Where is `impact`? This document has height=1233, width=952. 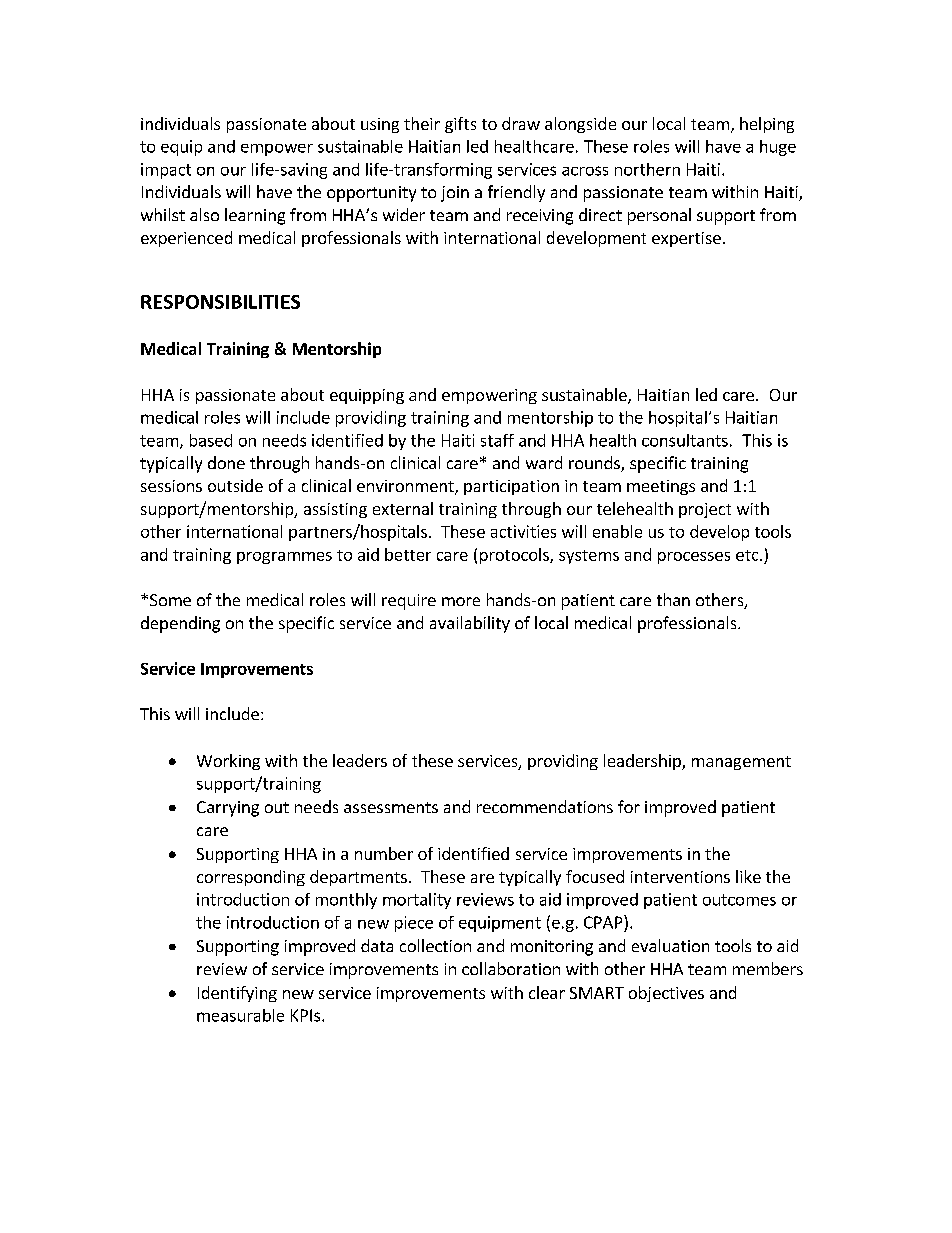 impact is located at coordinates (166, 171).
